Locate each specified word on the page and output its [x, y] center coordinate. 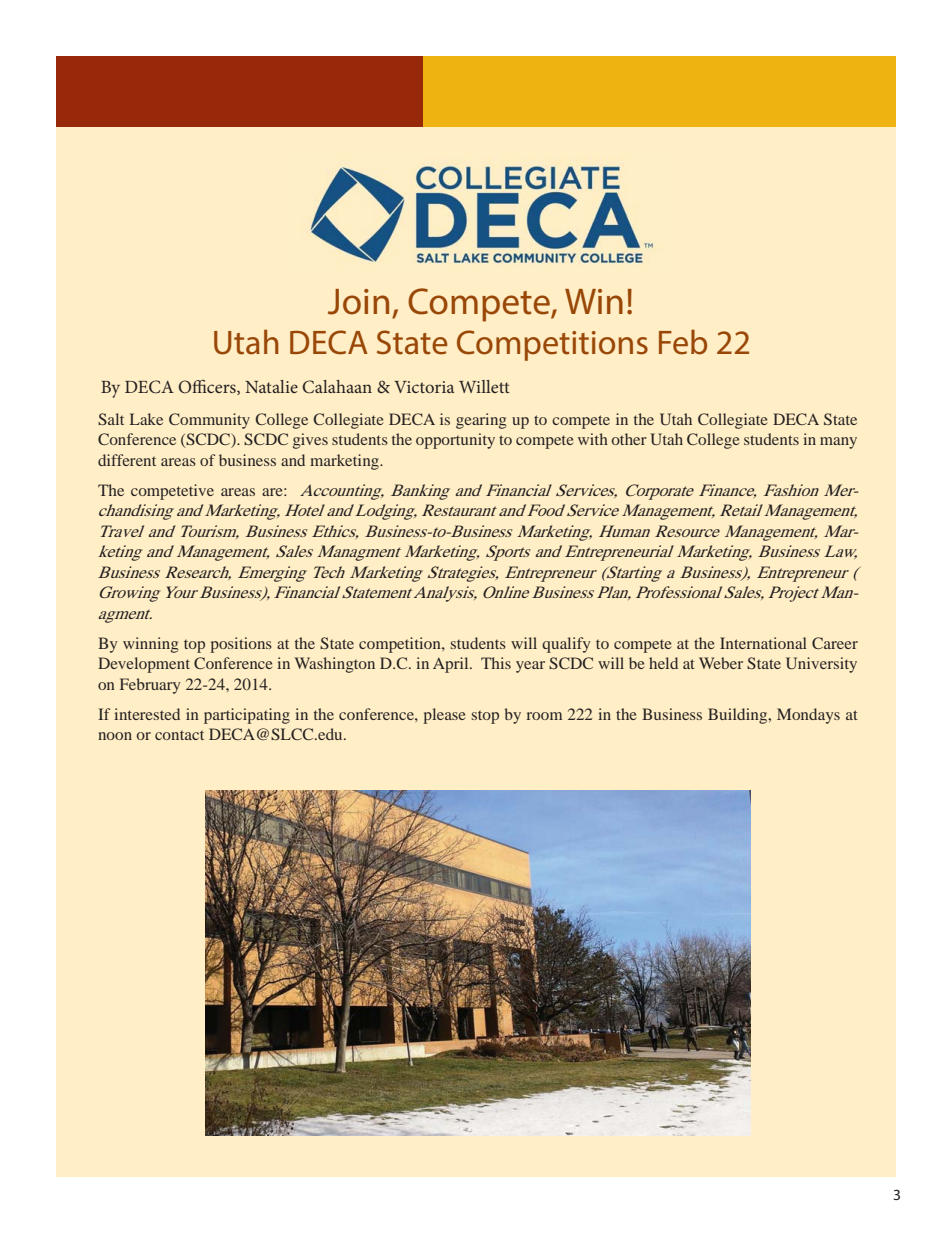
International [763, 643]
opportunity [455, 441]
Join [358, 302]
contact [179, 735]
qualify [566, 645]
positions [241, 645]
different [127, 460]
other [629, 439]
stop [485, 717]
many [838, 443]
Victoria [424, 387]
